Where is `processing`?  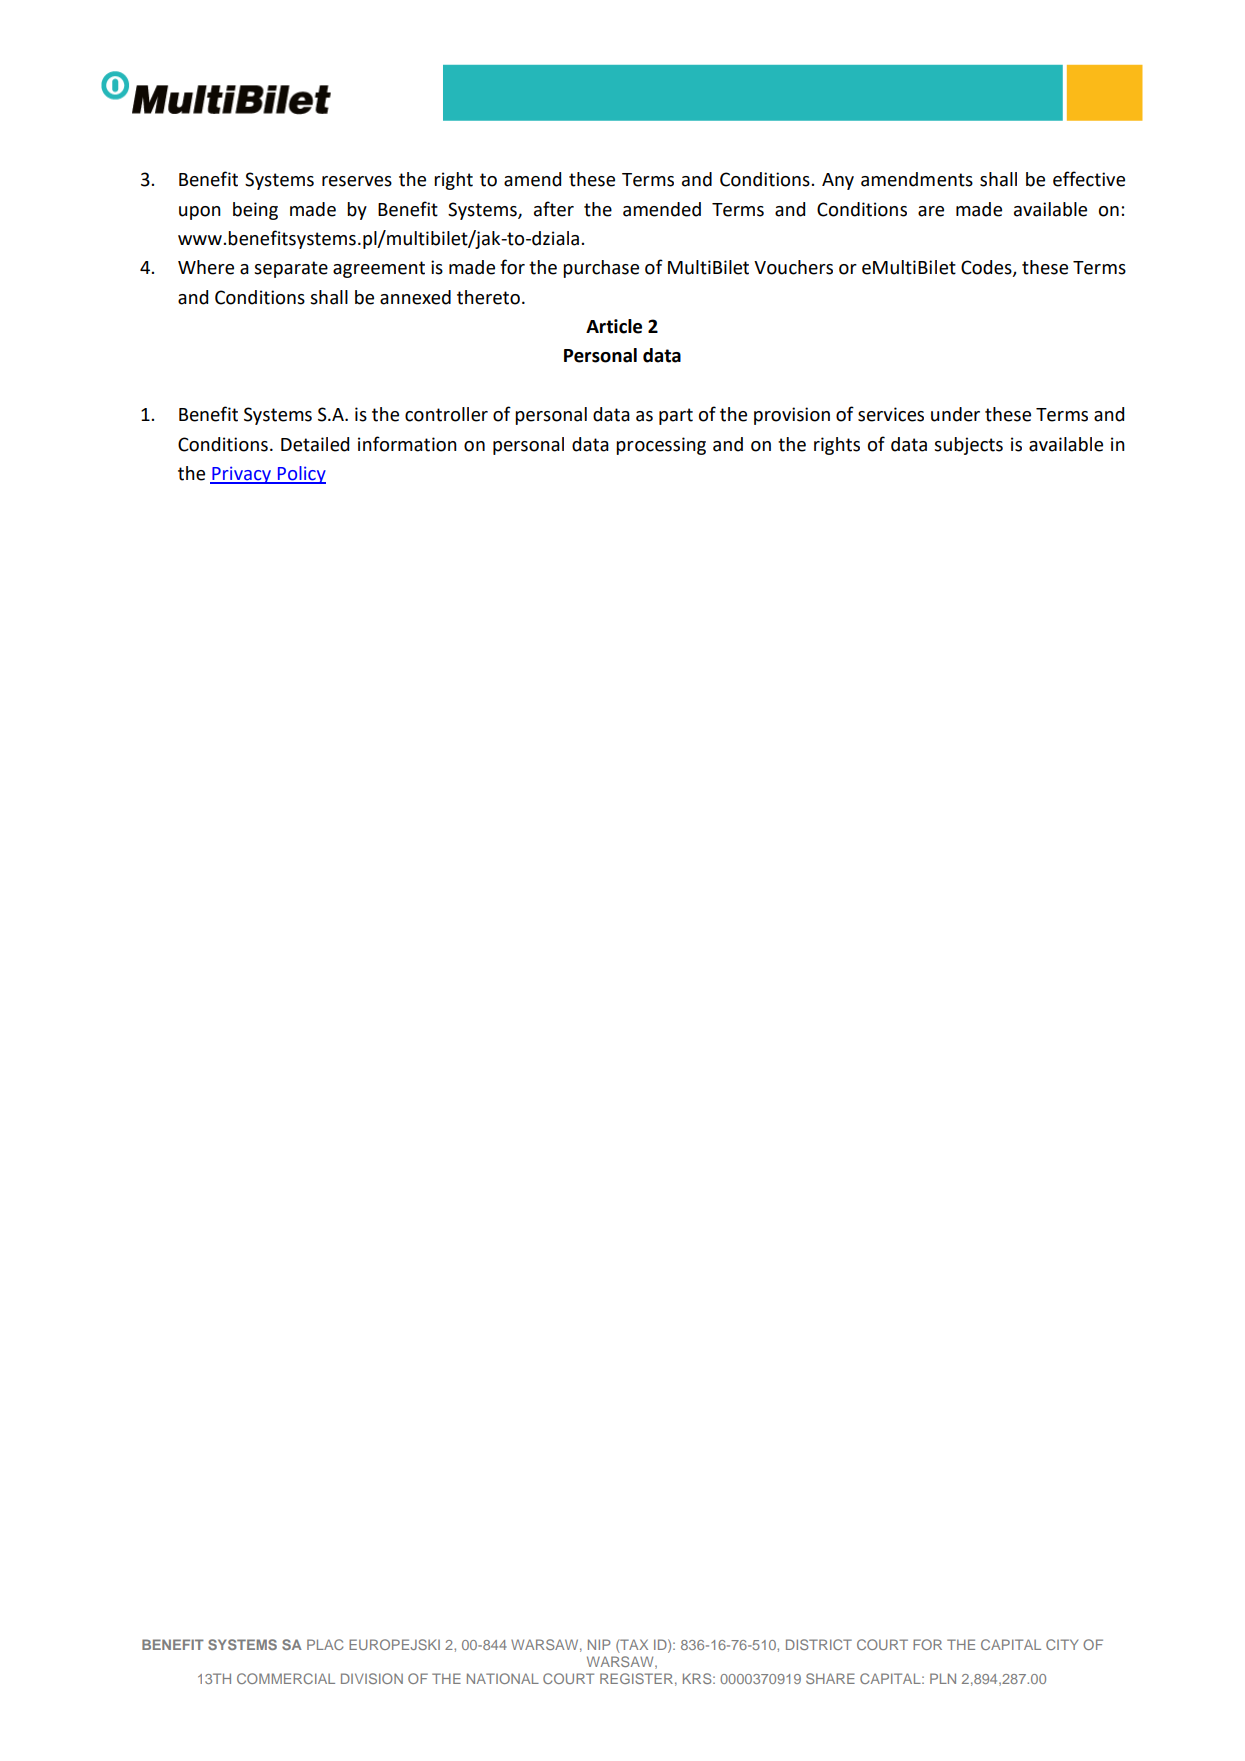 processing is located at coordinates (661, 446).
